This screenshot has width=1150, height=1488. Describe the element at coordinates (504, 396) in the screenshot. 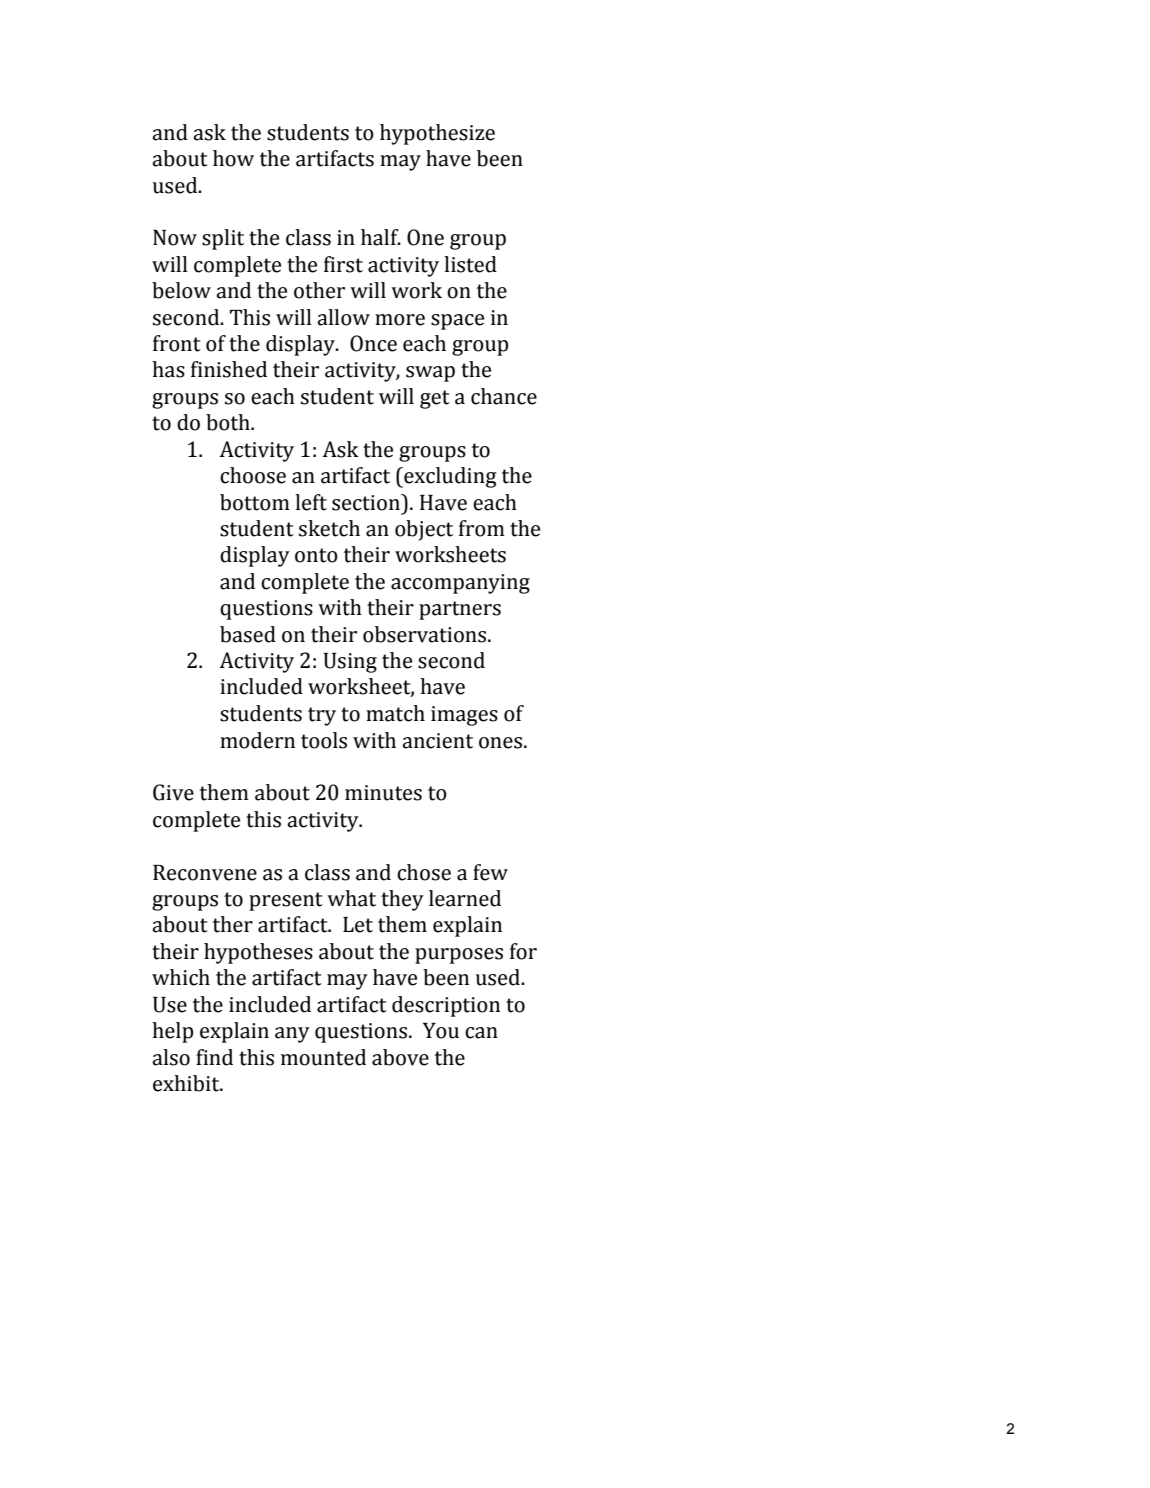

I see `chance` at that location.
